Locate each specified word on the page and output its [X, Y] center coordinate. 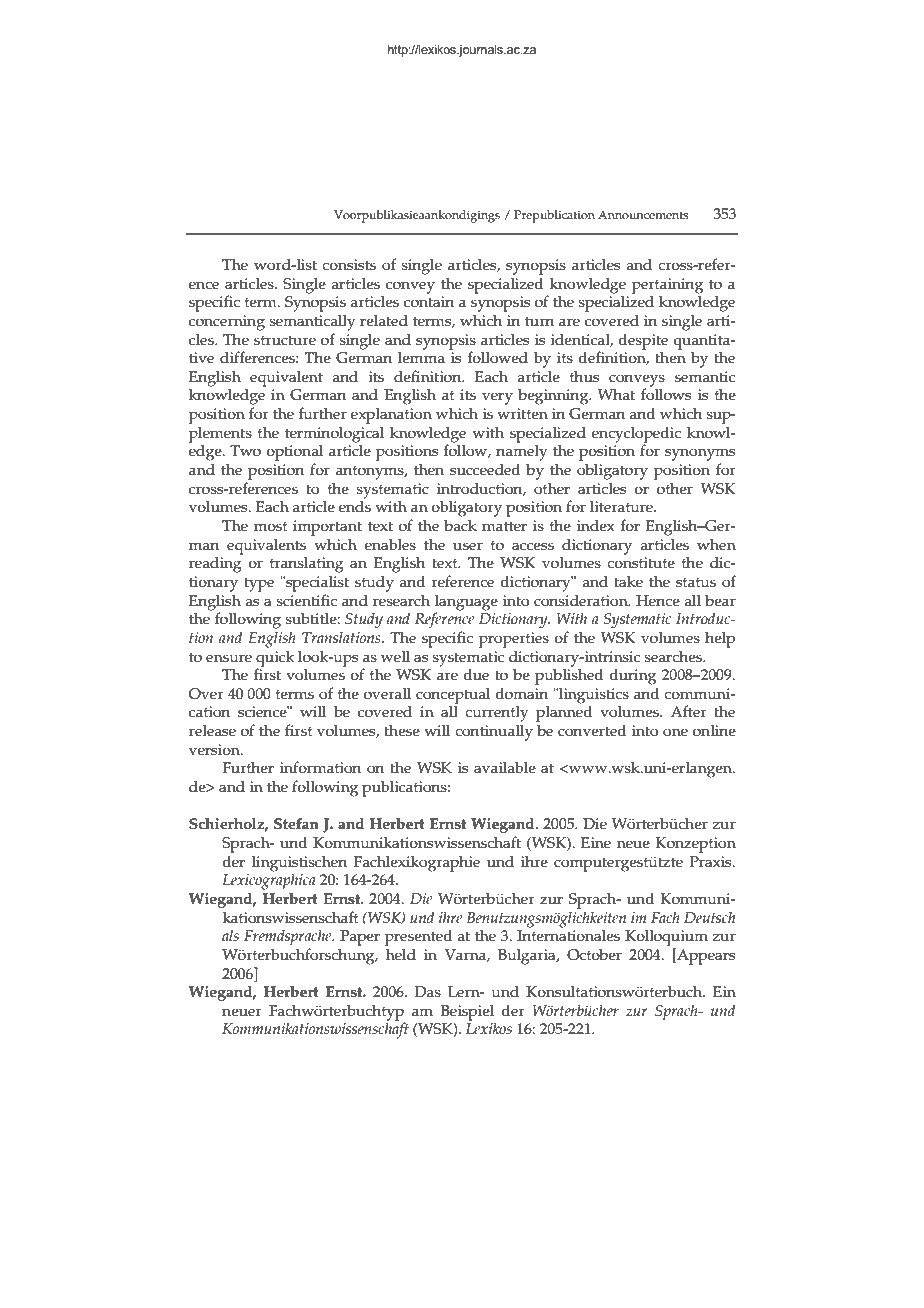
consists [349, 265]
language [466, 603]
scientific [306, 600]
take [629, 582]
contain [429, 302]
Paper [360, 938]
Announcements [643, 214]
